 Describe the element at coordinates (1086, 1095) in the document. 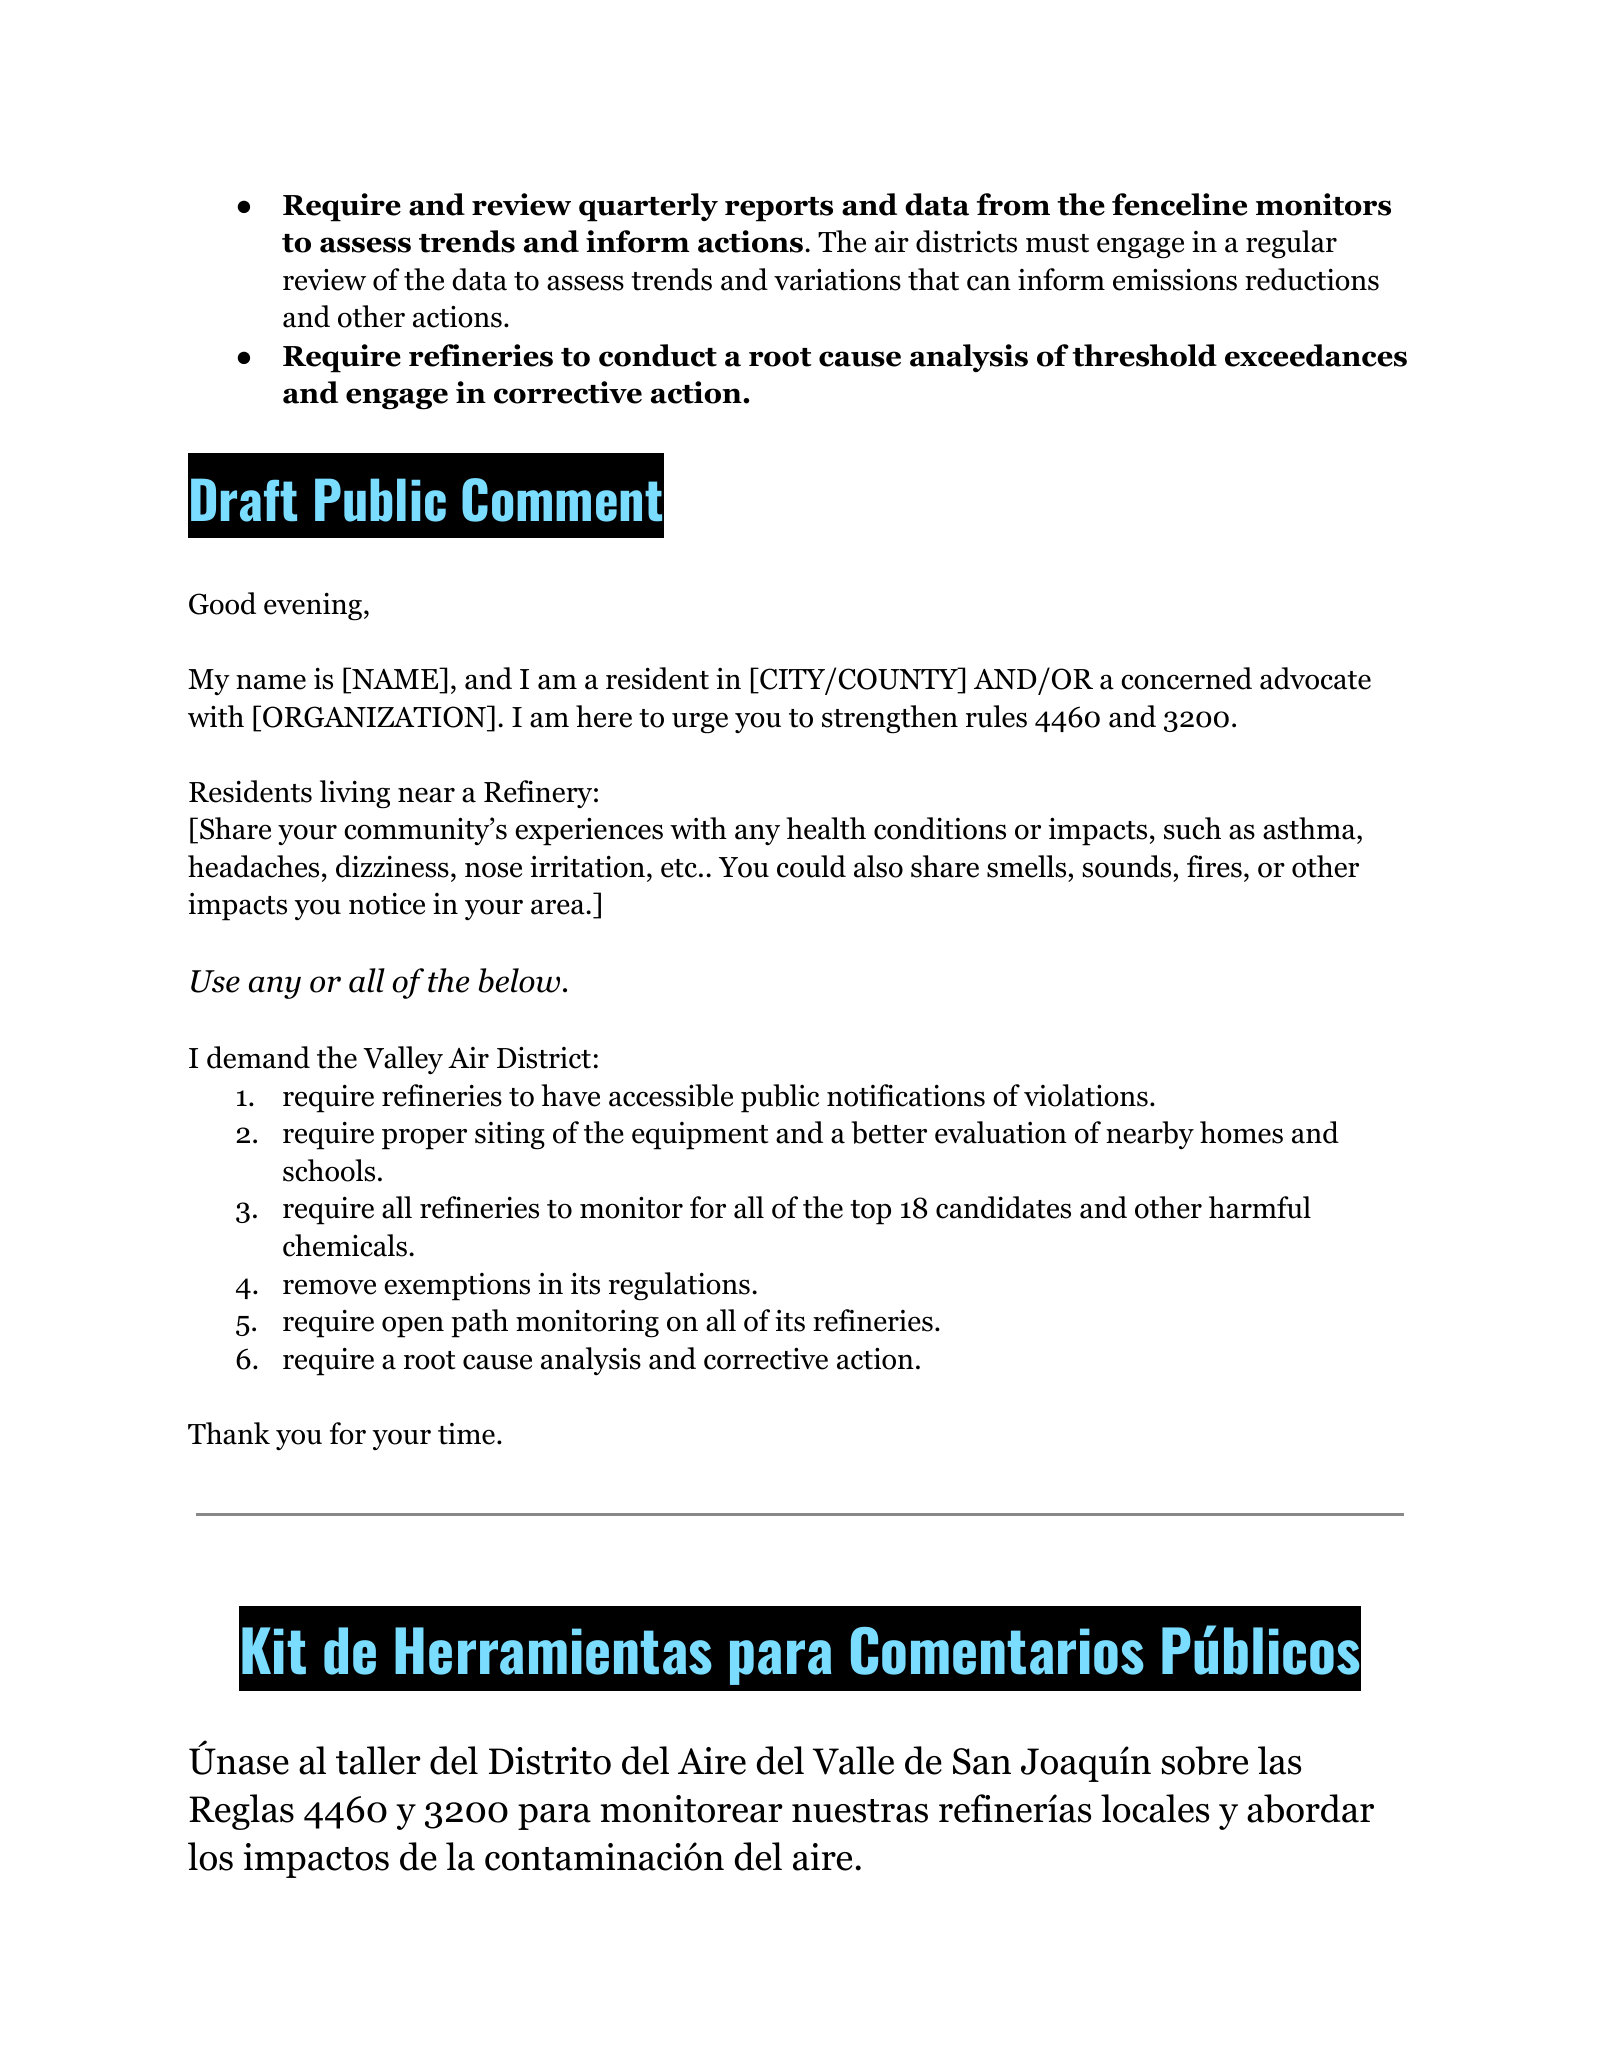

I see `violations` at that location.
